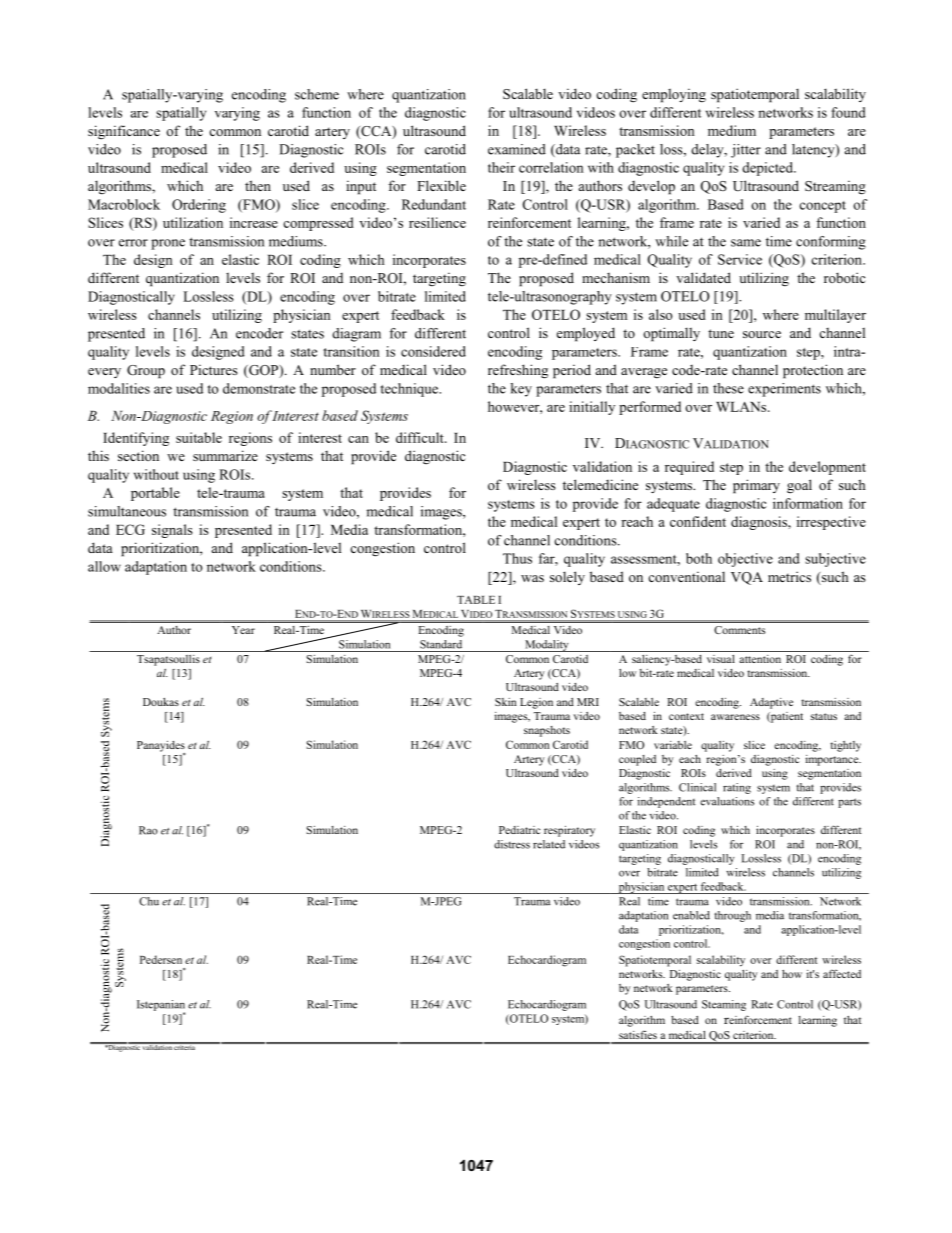  I want to click on significance, so click(124, 132).
